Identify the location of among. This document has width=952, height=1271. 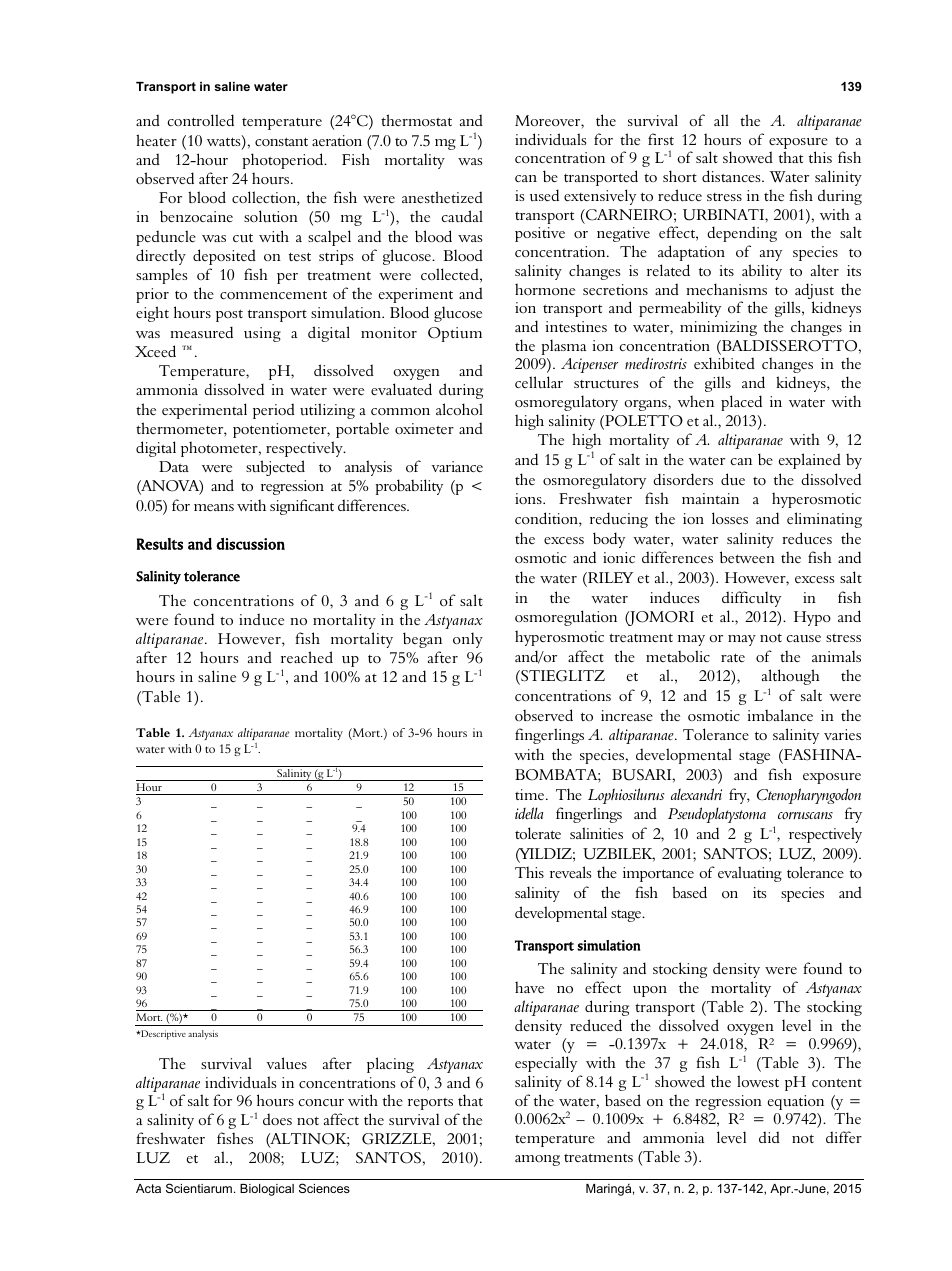
(537, 1160).
